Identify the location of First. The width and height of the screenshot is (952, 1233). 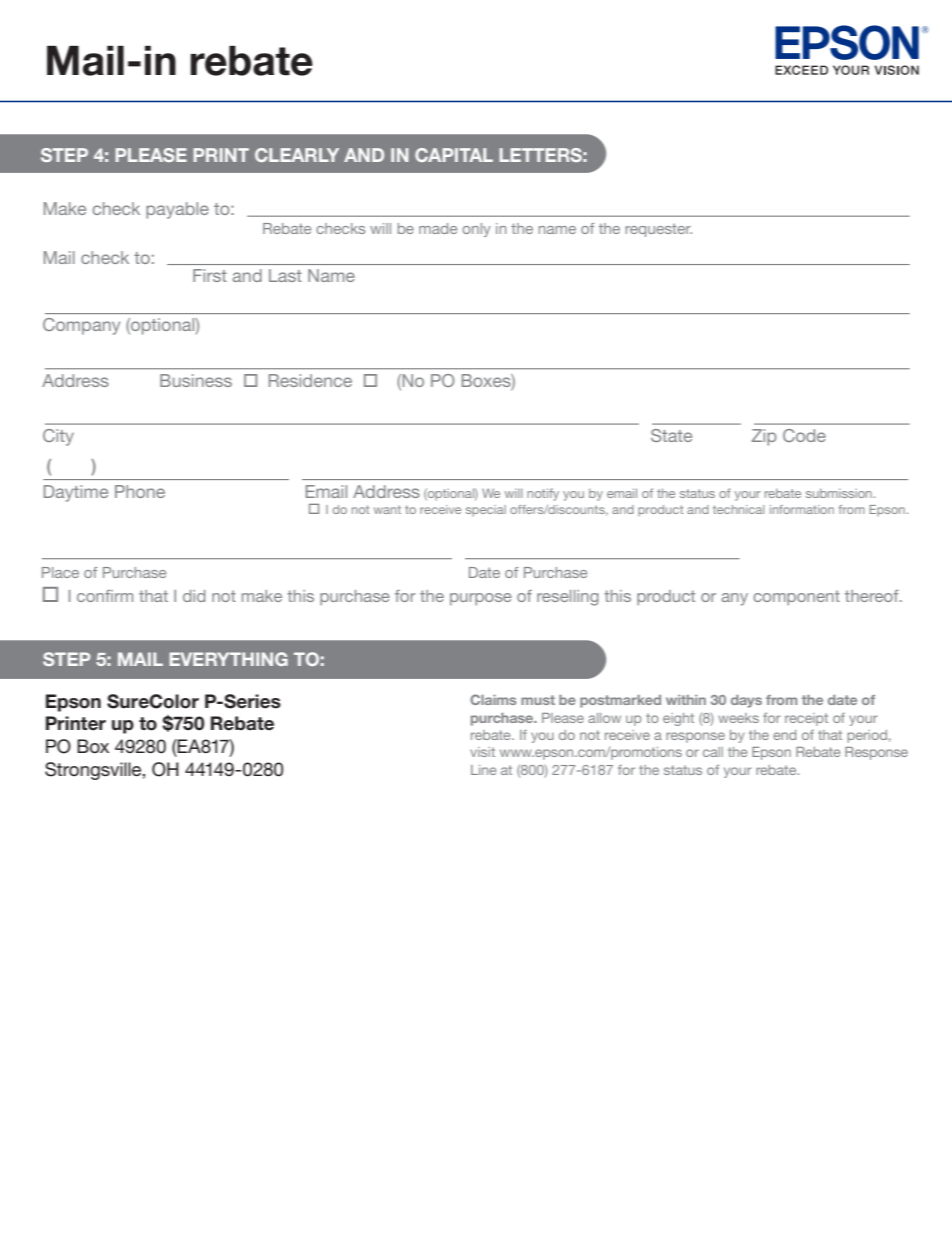
(210, 275).
